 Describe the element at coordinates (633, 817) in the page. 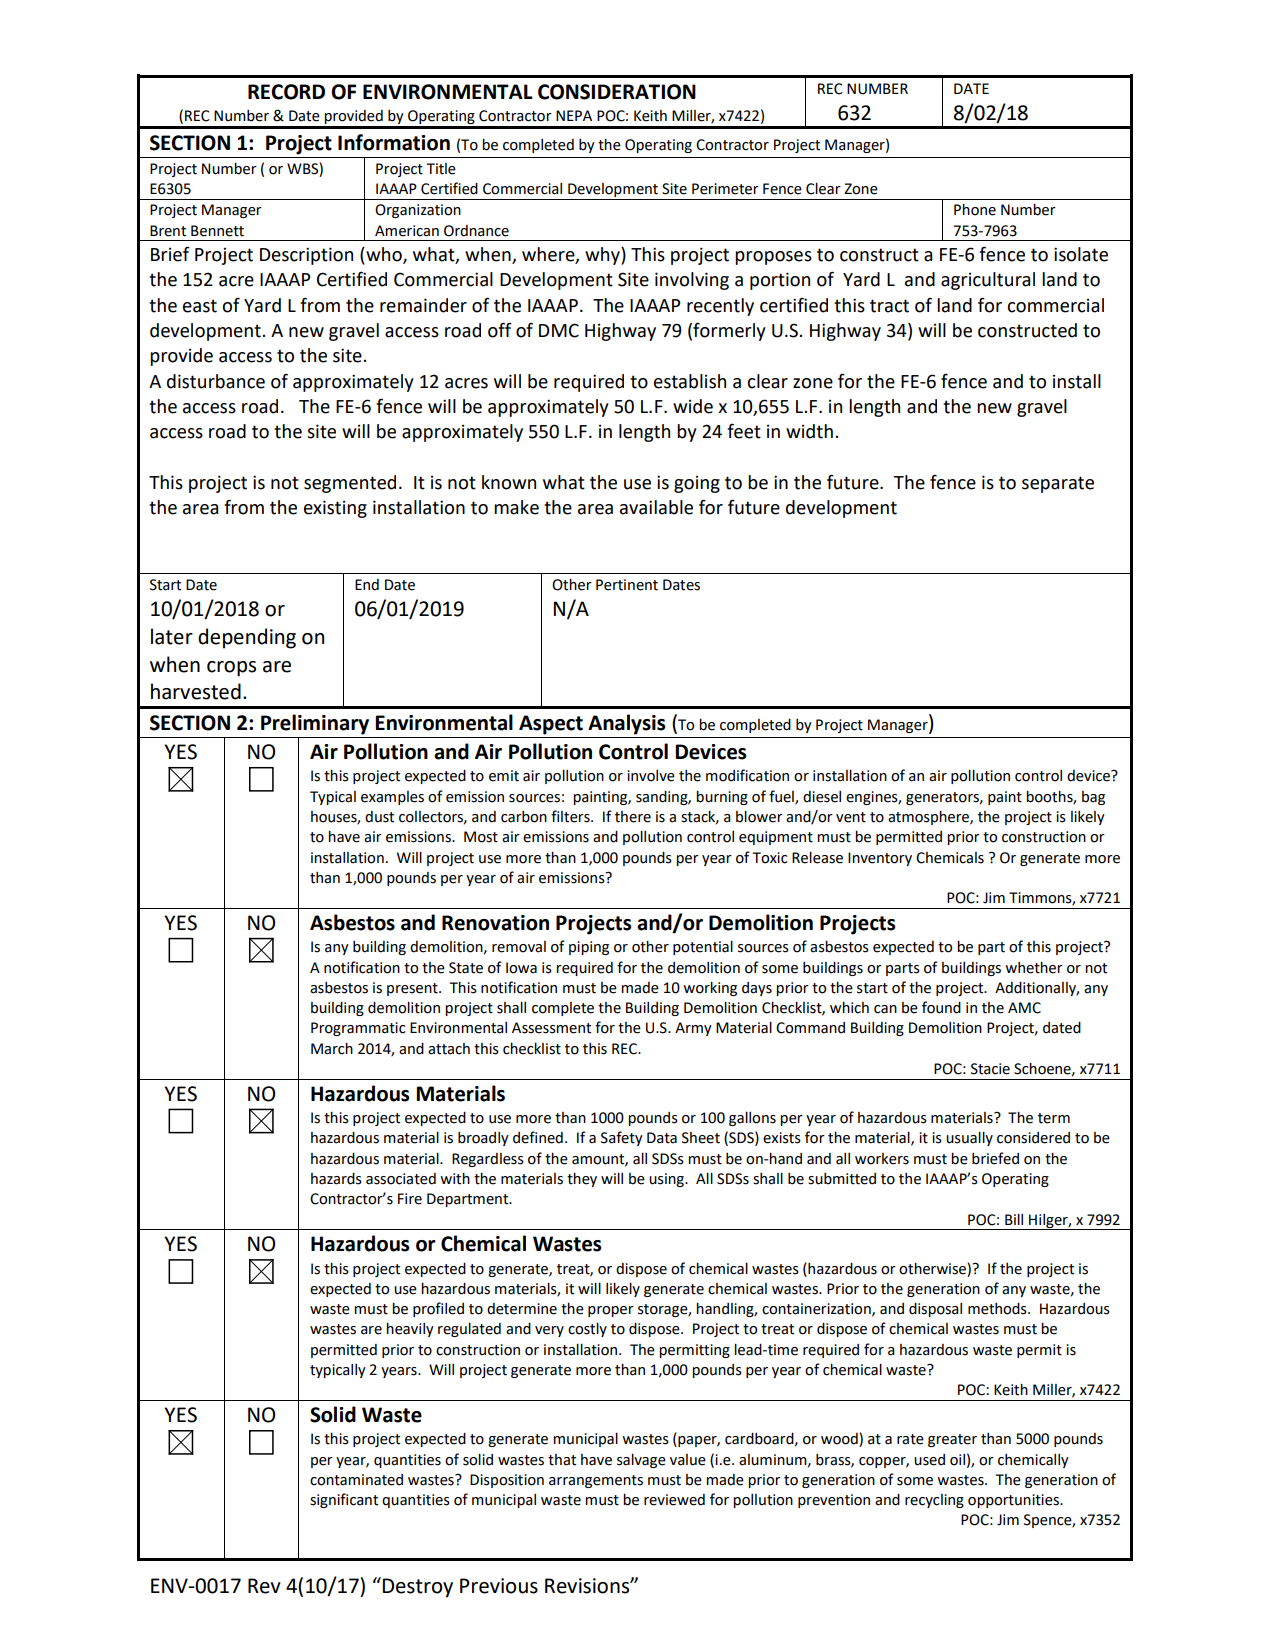

I see `there` at that location.
